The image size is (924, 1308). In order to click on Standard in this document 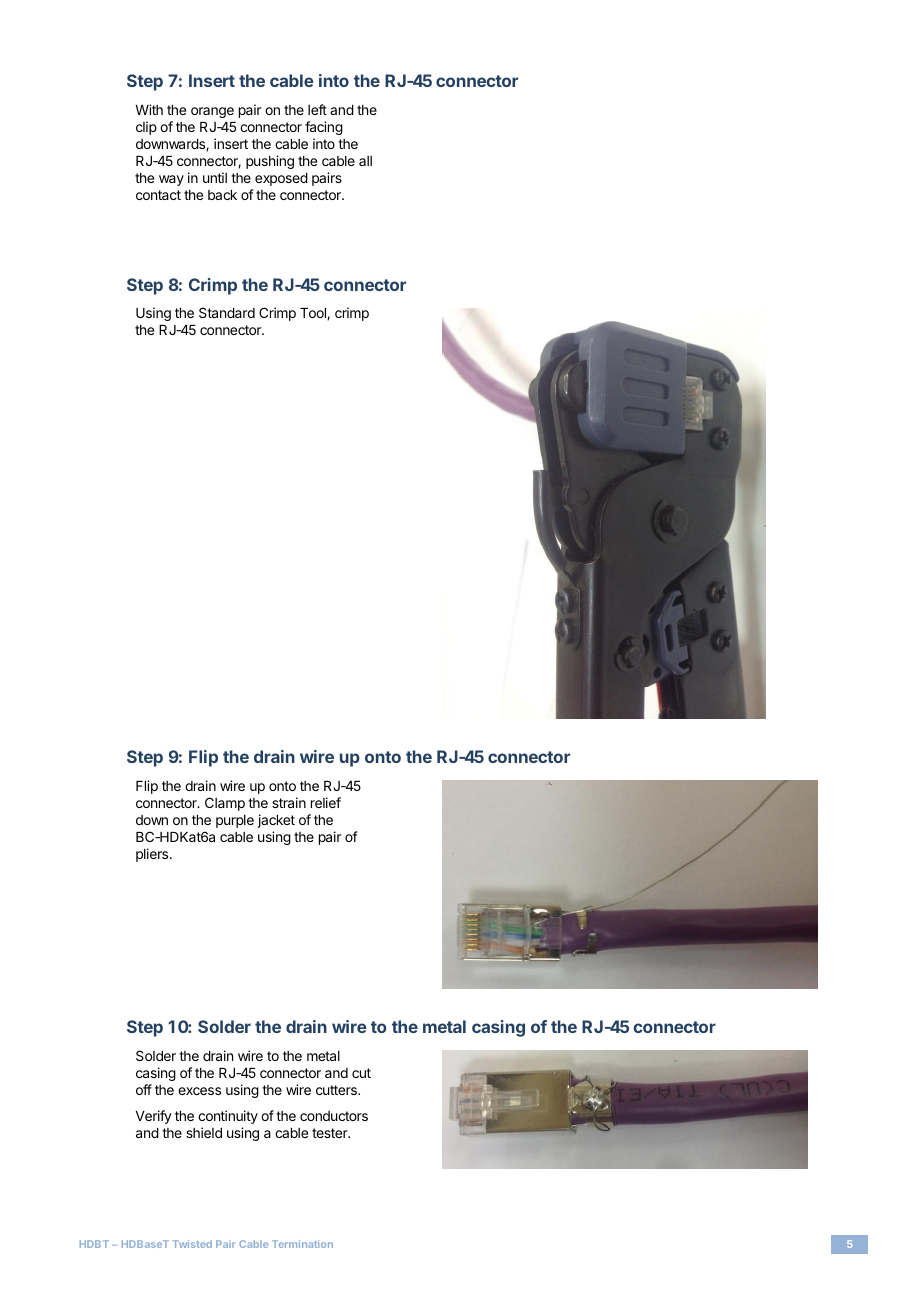, I will do `click(227, 312)`.
